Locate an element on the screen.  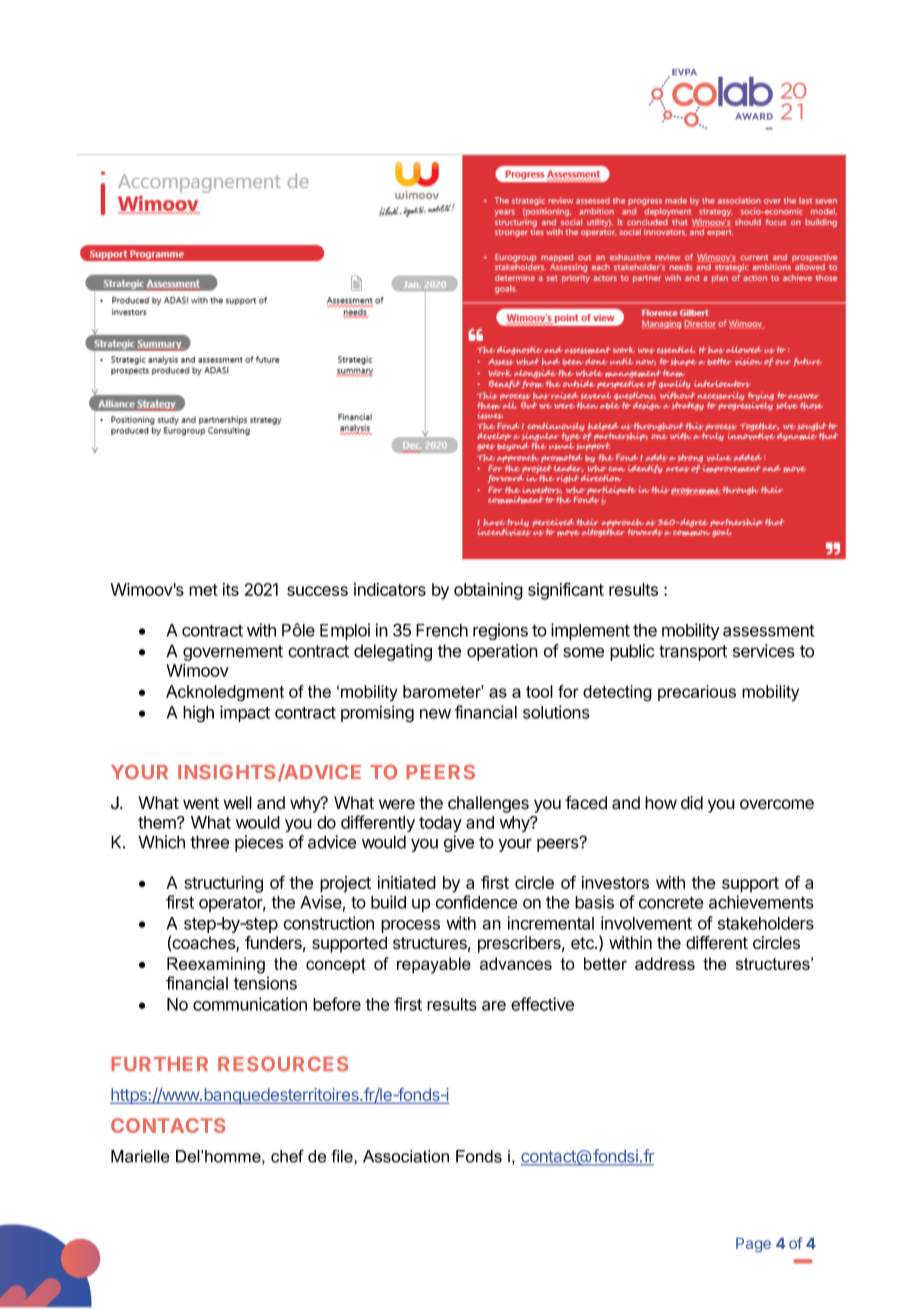
French is located at coordinates (442, 630).
